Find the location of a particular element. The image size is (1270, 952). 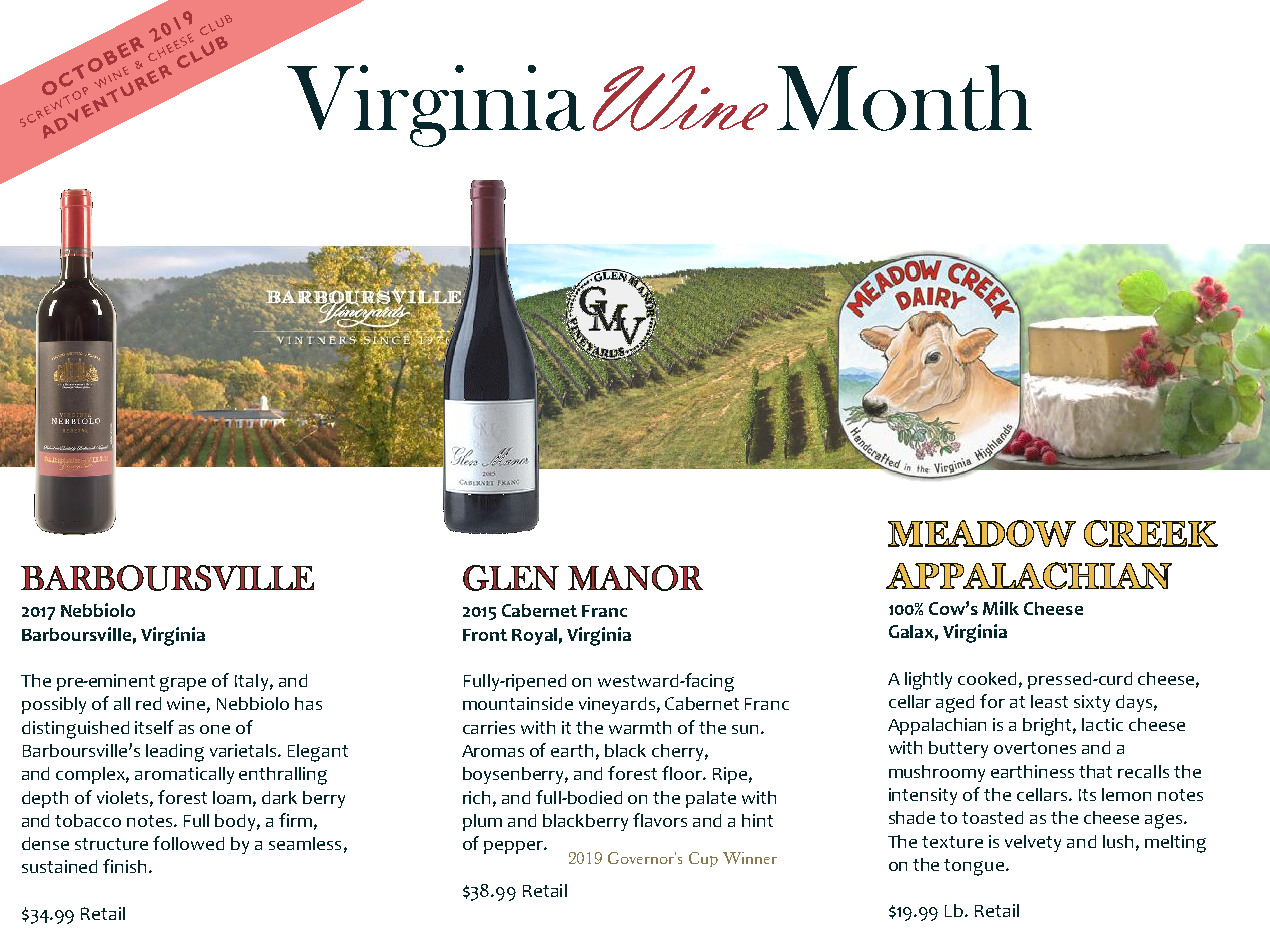

warmth is located at coordinates (640, 727).
